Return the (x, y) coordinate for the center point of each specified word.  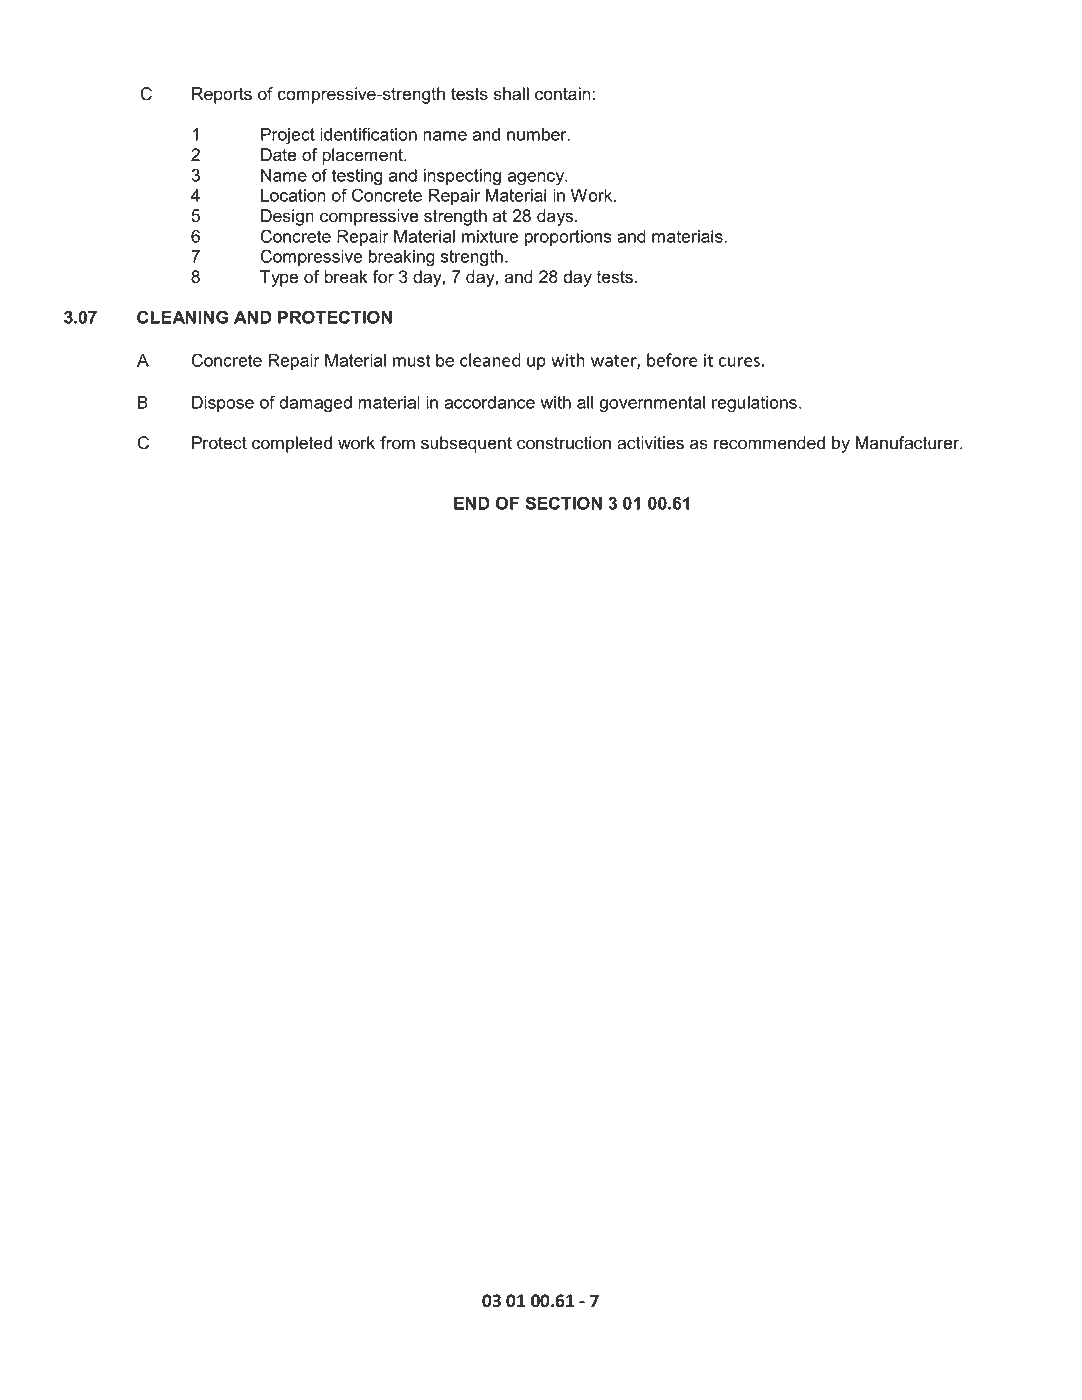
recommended (769, 443)
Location (293, 195)
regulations (754, 404)
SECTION (563, 503)
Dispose (223, 404)
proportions (568, 238)
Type (279, 278)
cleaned (490, 360)
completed (292, 444)
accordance (489, 402)
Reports (222, 95)
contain (564, 94)
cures (739, 362)
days (556, 217)
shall (511, 94)
